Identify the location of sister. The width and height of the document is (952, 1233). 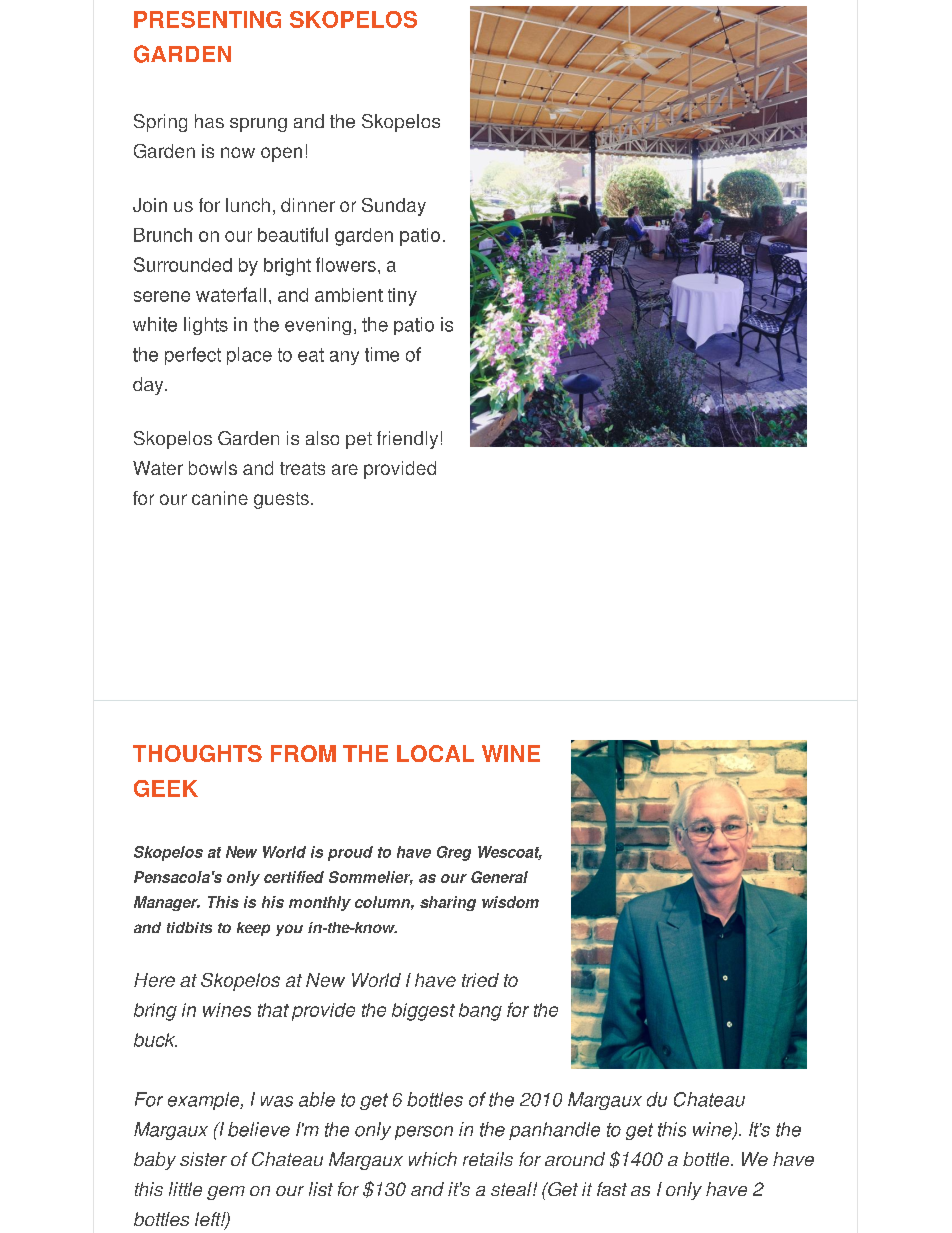
(203, 1159).
